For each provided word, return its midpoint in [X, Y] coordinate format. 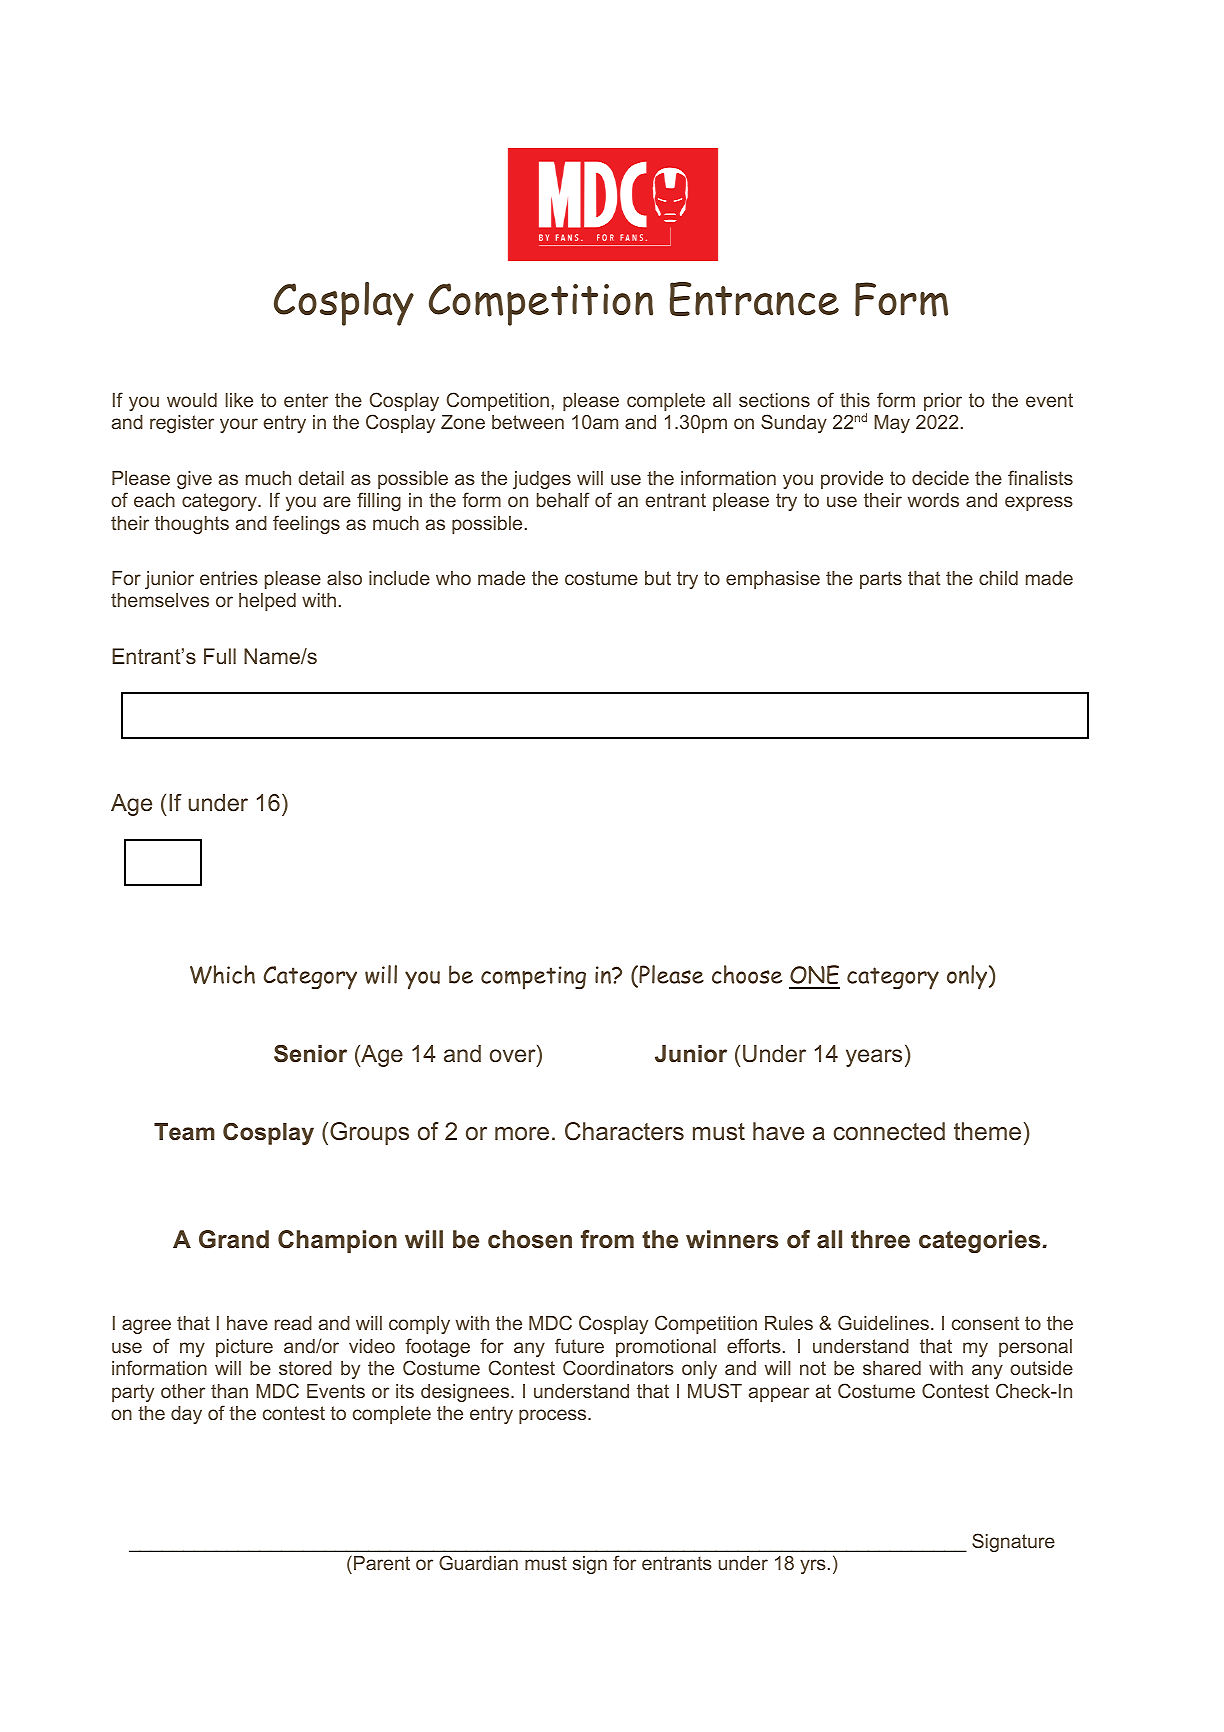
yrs [813, 1566]
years [874, 1058]
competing [533, 978]
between [528, 422]
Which [222, 974]
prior [943, 402]
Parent [382, 1563]
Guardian [478, 1562]
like [239, 400]
